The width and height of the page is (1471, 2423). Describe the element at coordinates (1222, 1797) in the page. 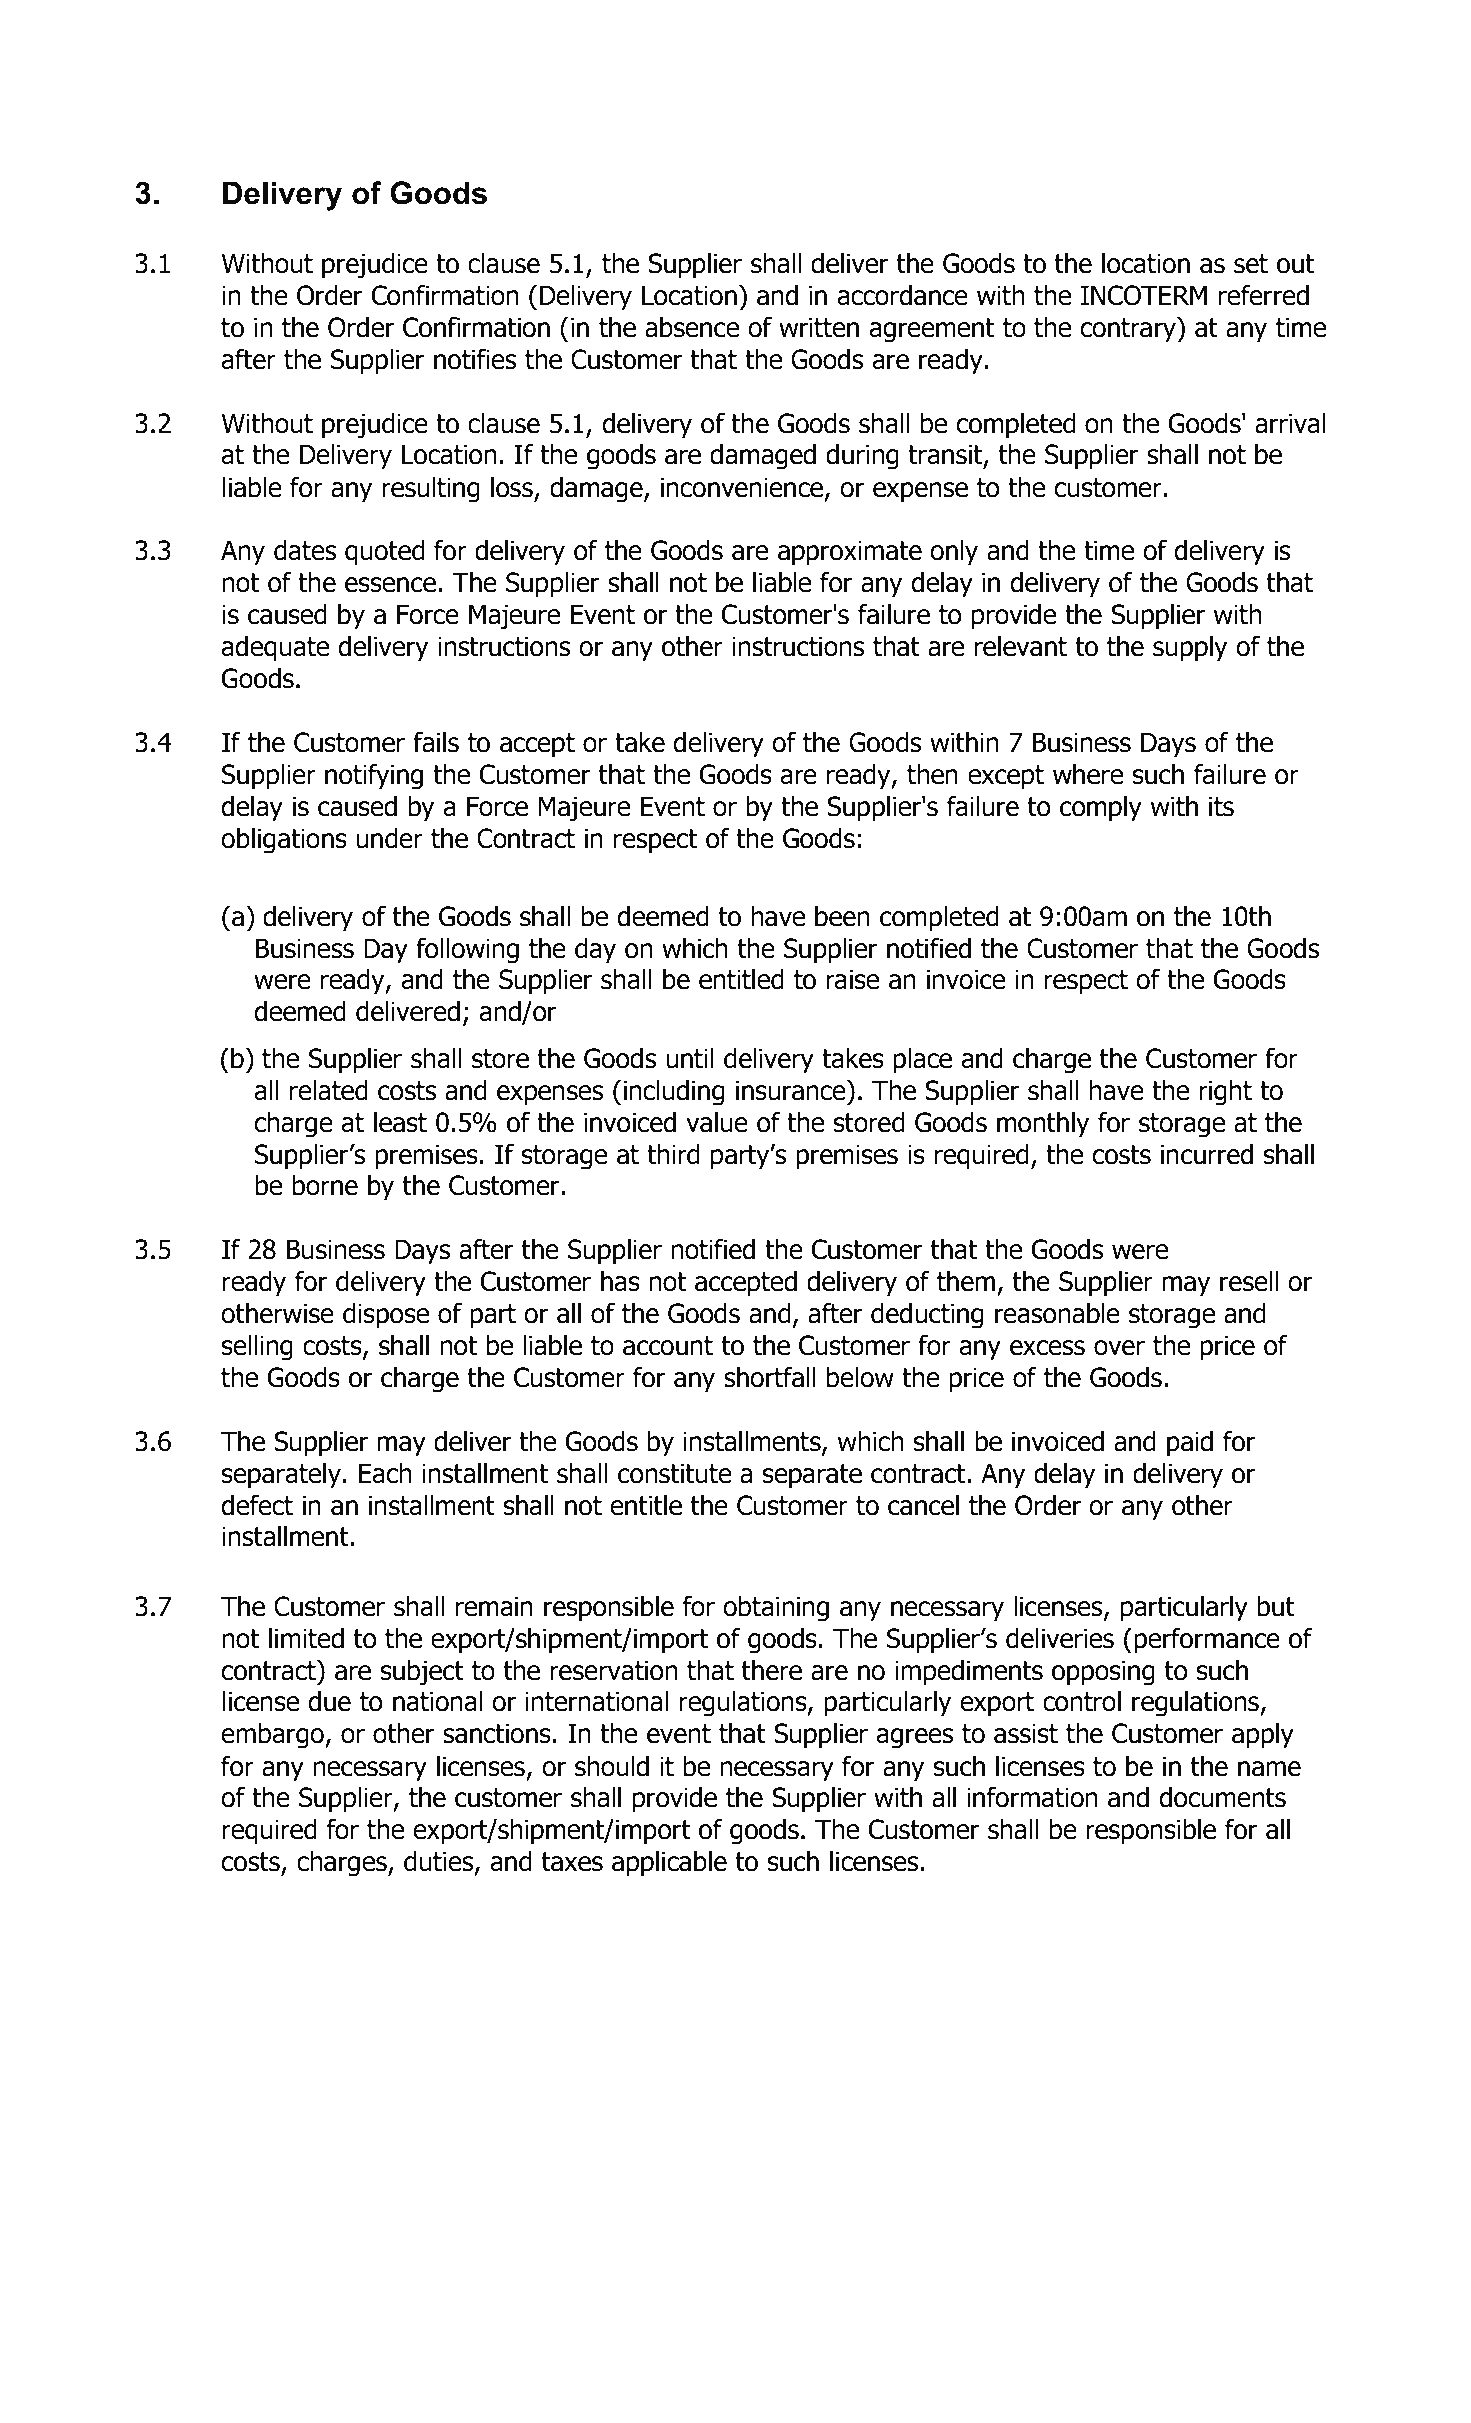

I see `documents` at that location.
